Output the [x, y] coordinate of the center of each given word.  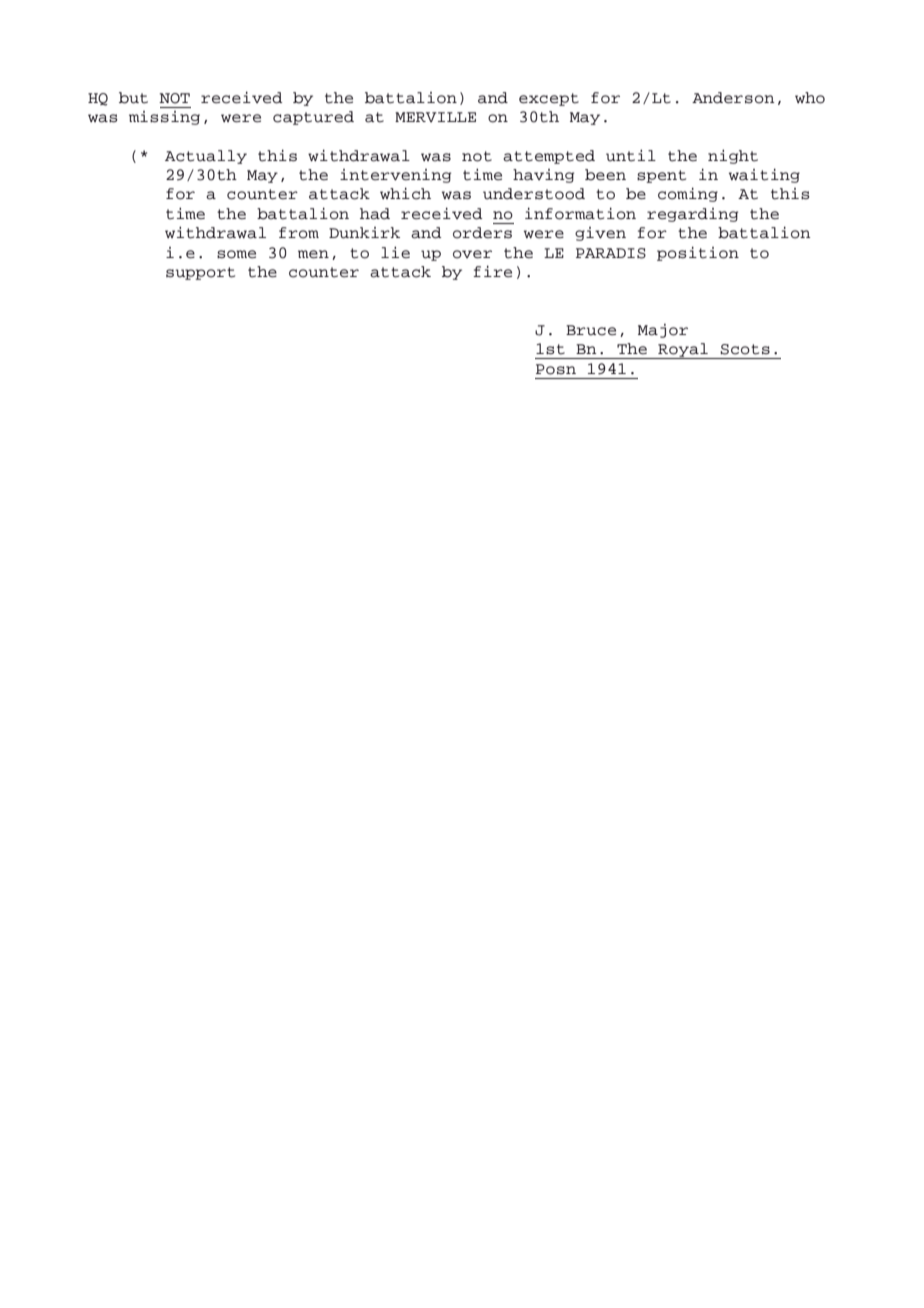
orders [482, 233]
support [200, 273]
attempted [549, 157]
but [133, 98]
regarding [692, 215]
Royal [683, 351]
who [810, 98]
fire [492, 271]
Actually [206, 157]
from [299, 233]
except [549, 99]
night [733, 156]
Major [663, 331]
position [698, 253]
